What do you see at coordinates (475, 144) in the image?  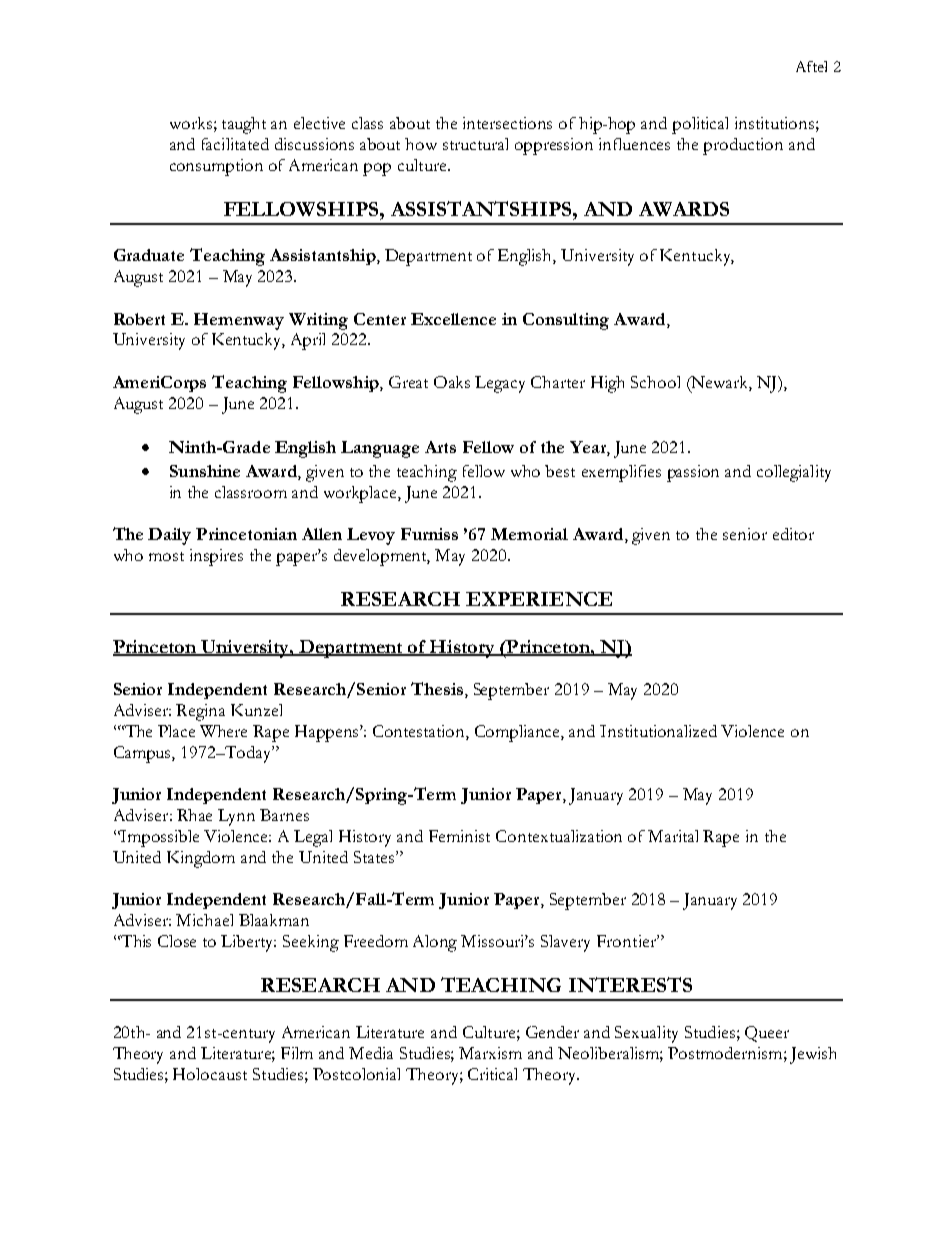 I see `structural` at bounding box center [475, 144].
